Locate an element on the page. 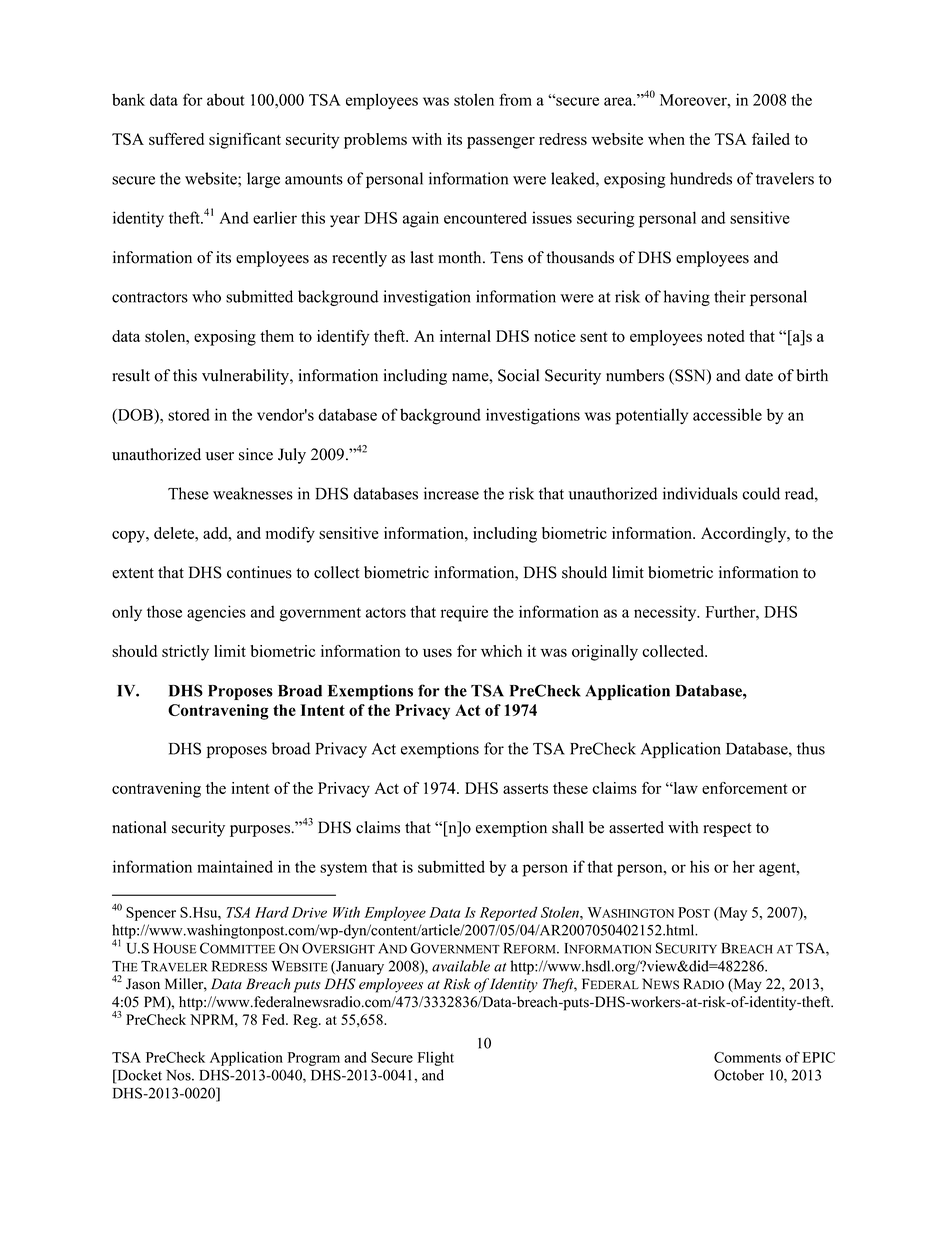  noted is located at coordinates (726, 336).
